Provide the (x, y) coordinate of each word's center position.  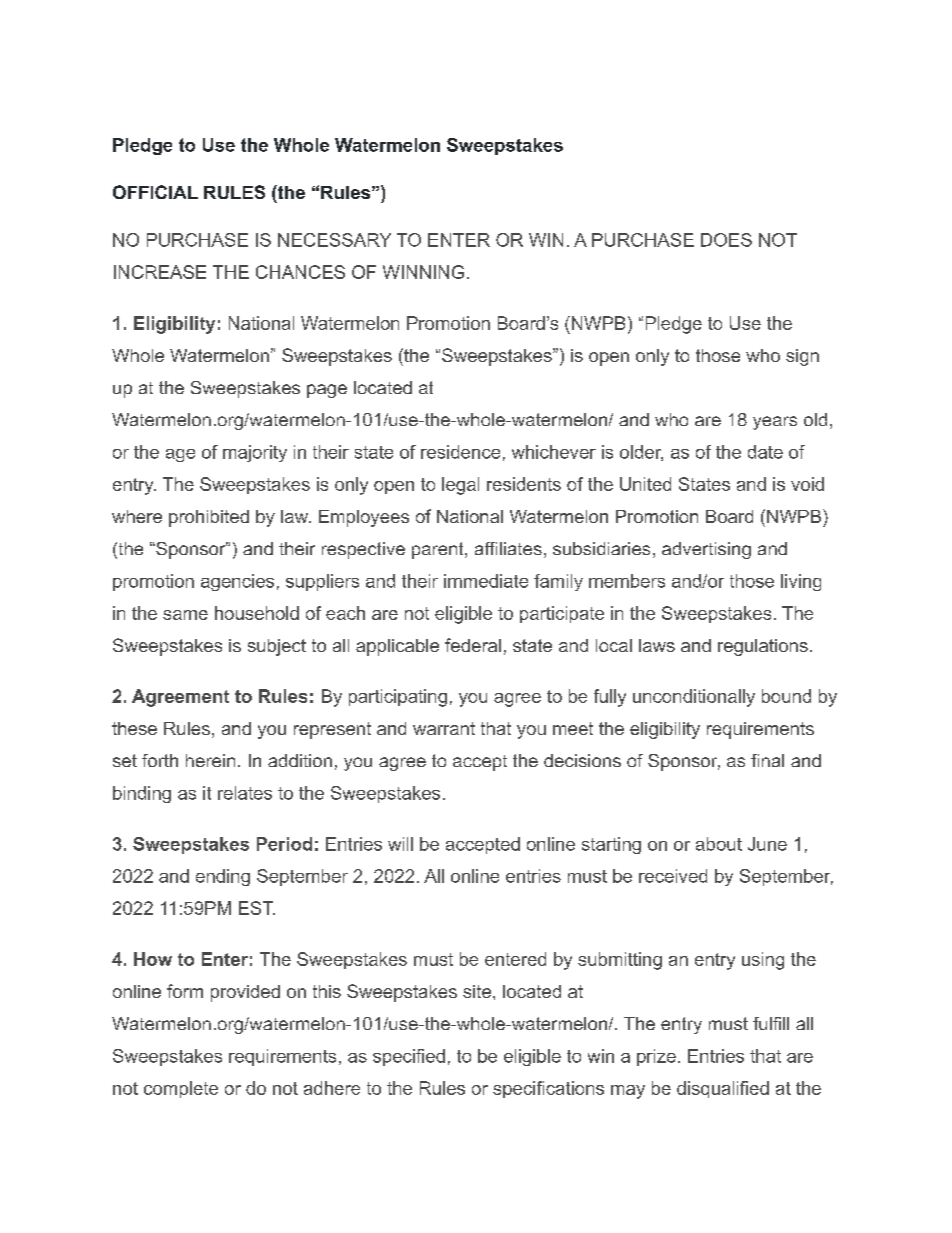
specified (409, 1057)
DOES (726, 240)
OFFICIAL (155, 192)
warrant (444, 728)
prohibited (209, 518)
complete (181, 1089)
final (767, 760)
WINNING (423, 272)
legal (460, 486)
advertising (706, 550)
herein (210, 760)
